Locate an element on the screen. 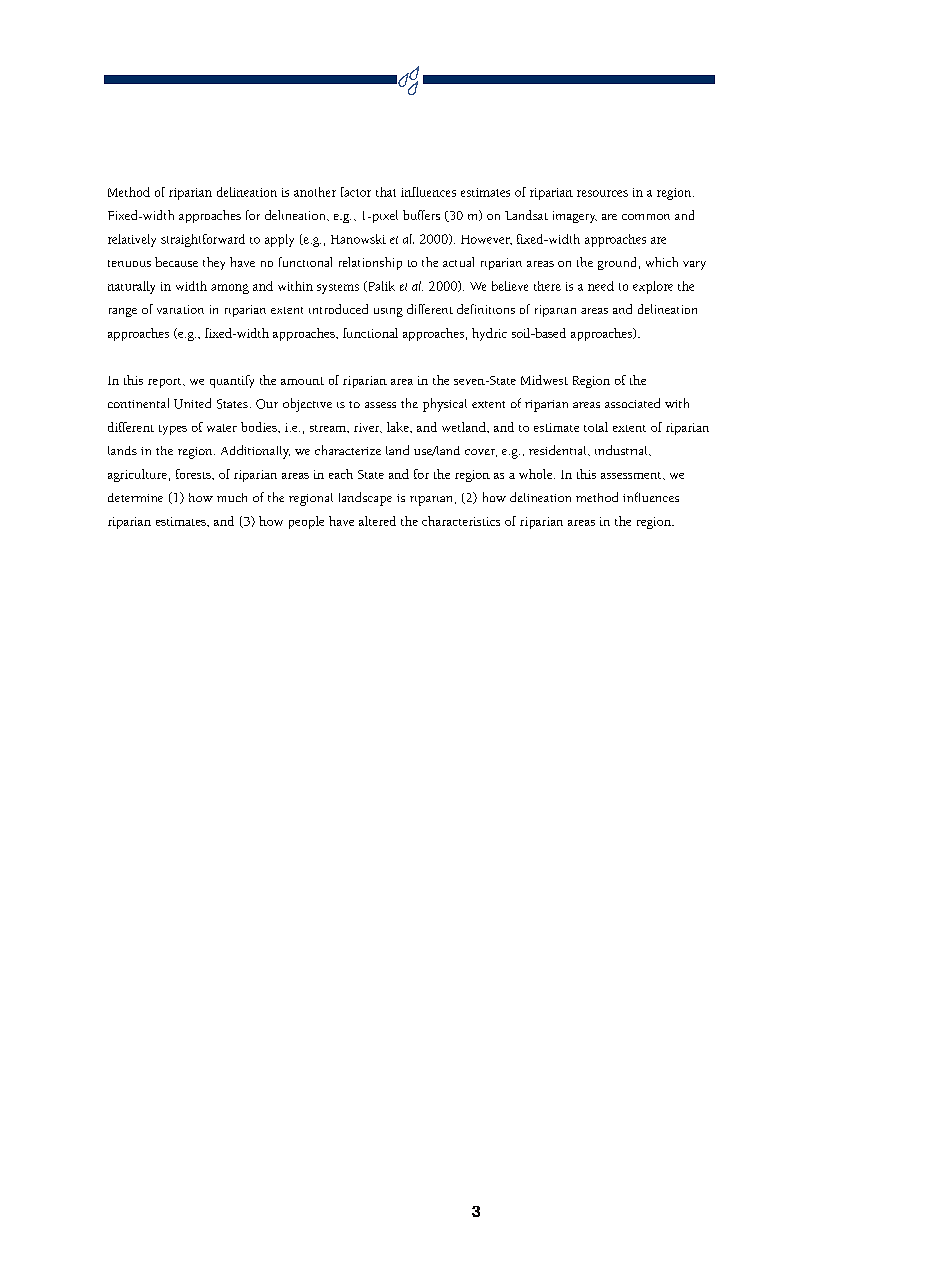 This screenshot has height=1270, width=952. much is located at coordinates (232, 497).
